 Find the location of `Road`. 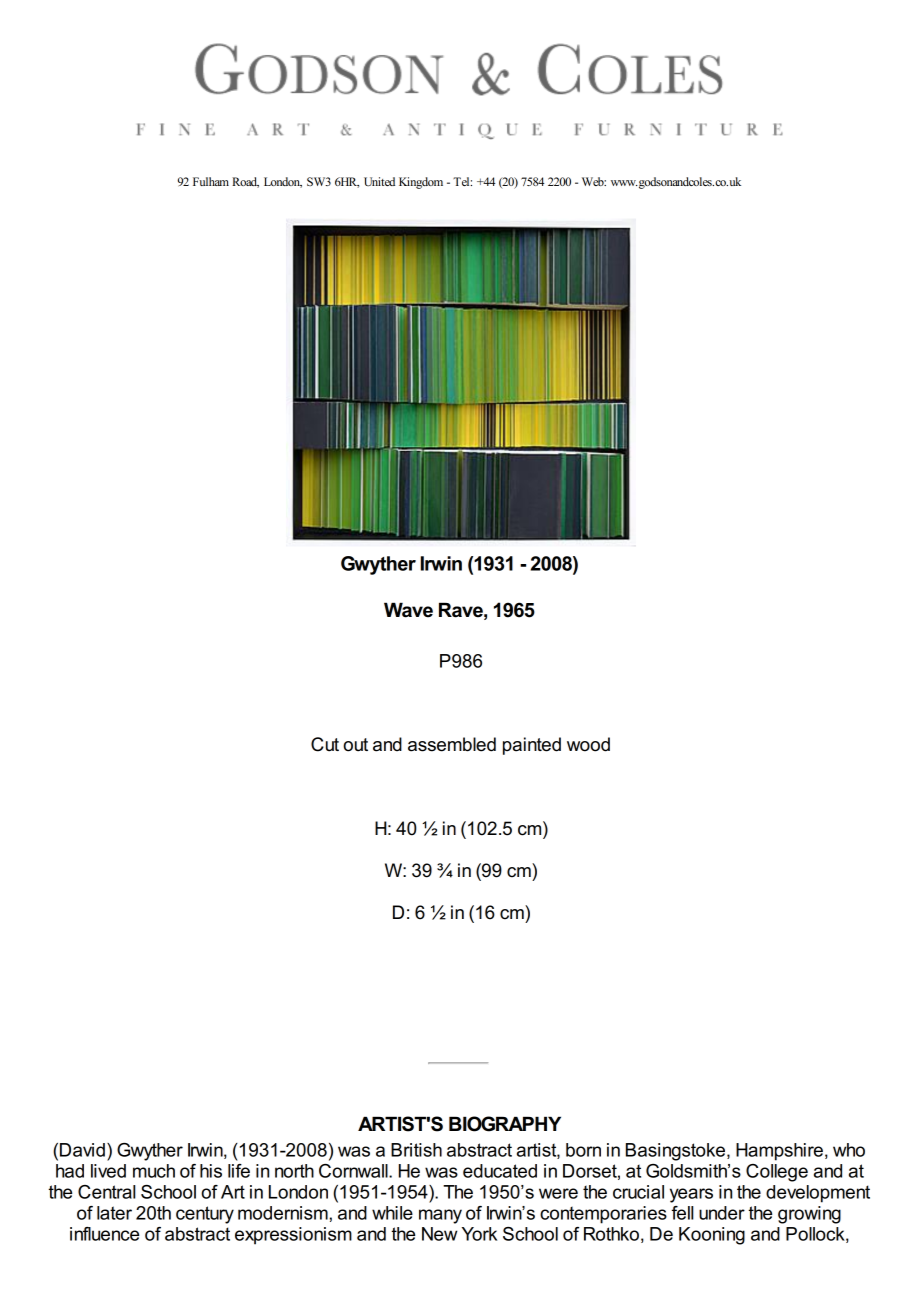

Road is located at coordinates (245, 182).
